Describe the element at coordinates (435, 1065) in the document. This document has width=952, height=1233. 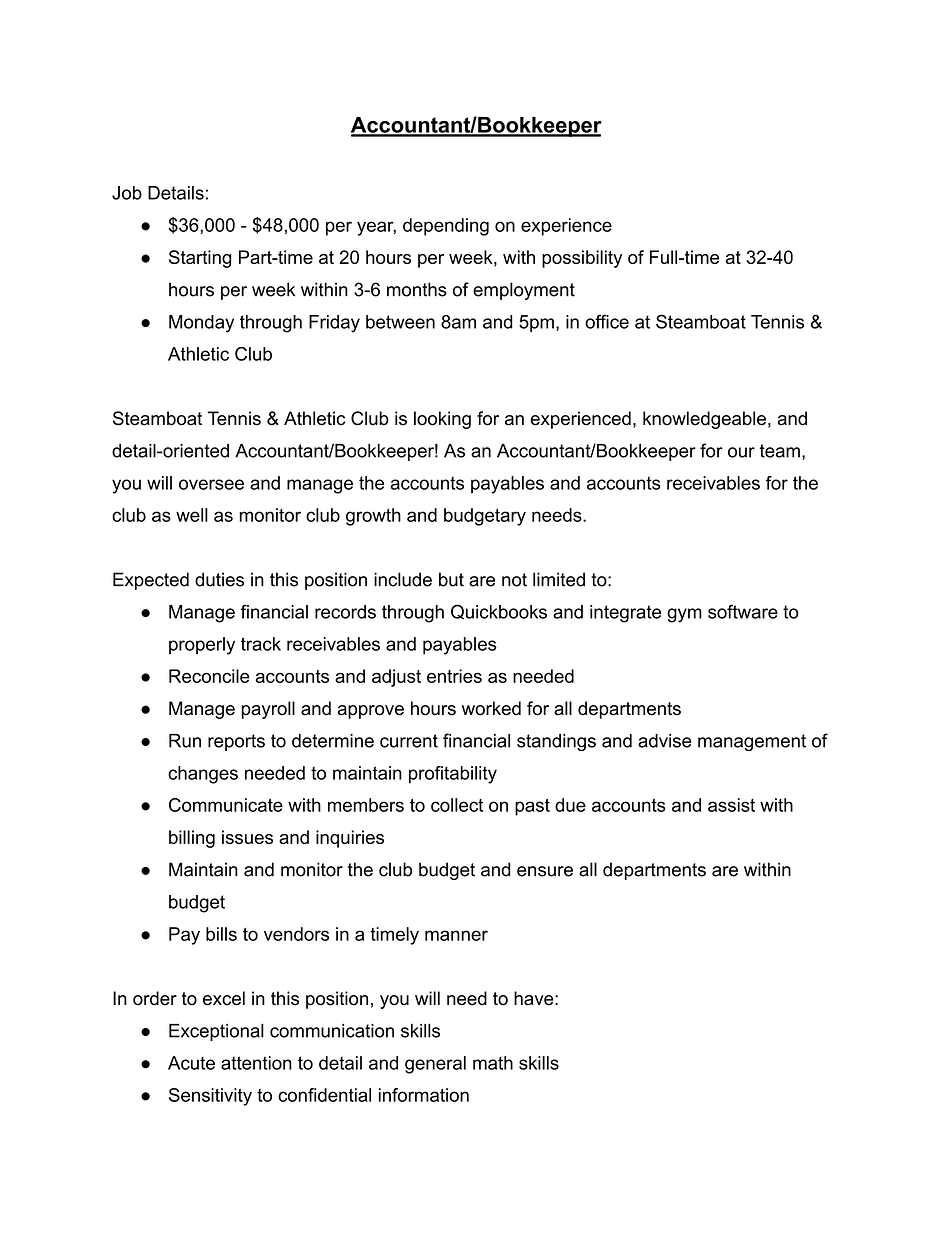
I see `general` at that location.
